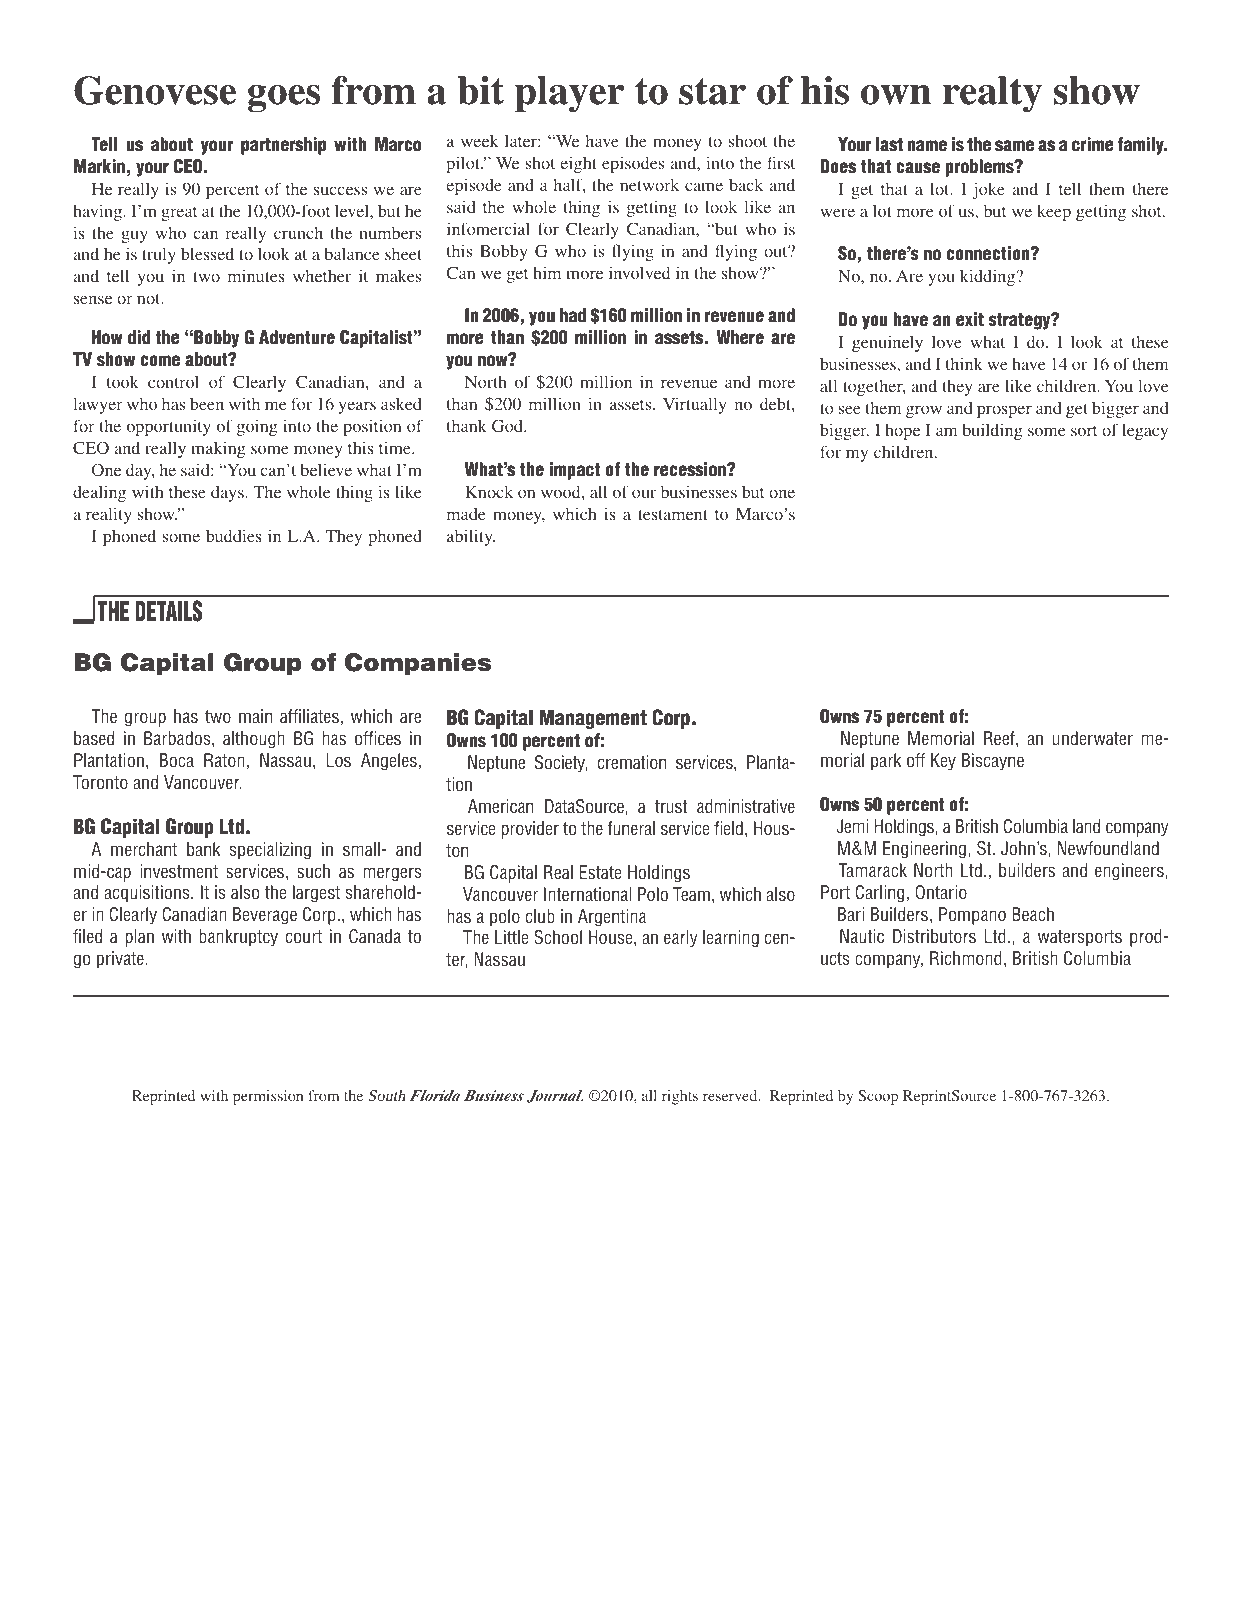 Image resolution: width=1242 pixels, height=1607 pixels. What do you see at coordinates (569, 94) in the document?
I see `player` at bounding box center [569, 94].
